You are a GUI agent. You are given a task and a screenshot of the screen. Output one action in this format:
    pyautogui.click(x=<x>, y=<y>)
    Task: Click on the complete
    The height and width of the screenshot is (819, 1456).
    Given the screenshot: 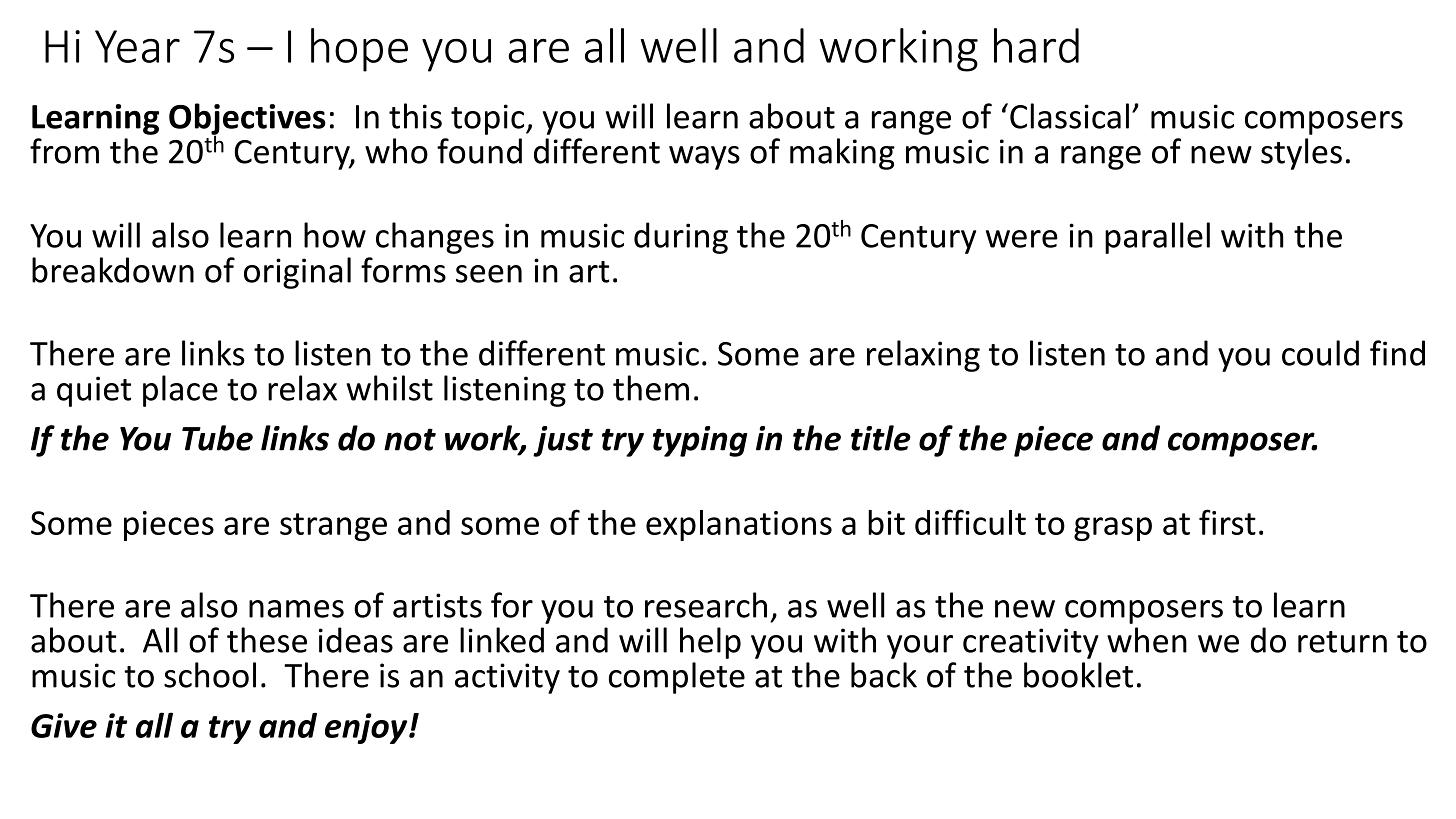 What is the action you would take?
    pyautogui.click(x=677, y=678)
